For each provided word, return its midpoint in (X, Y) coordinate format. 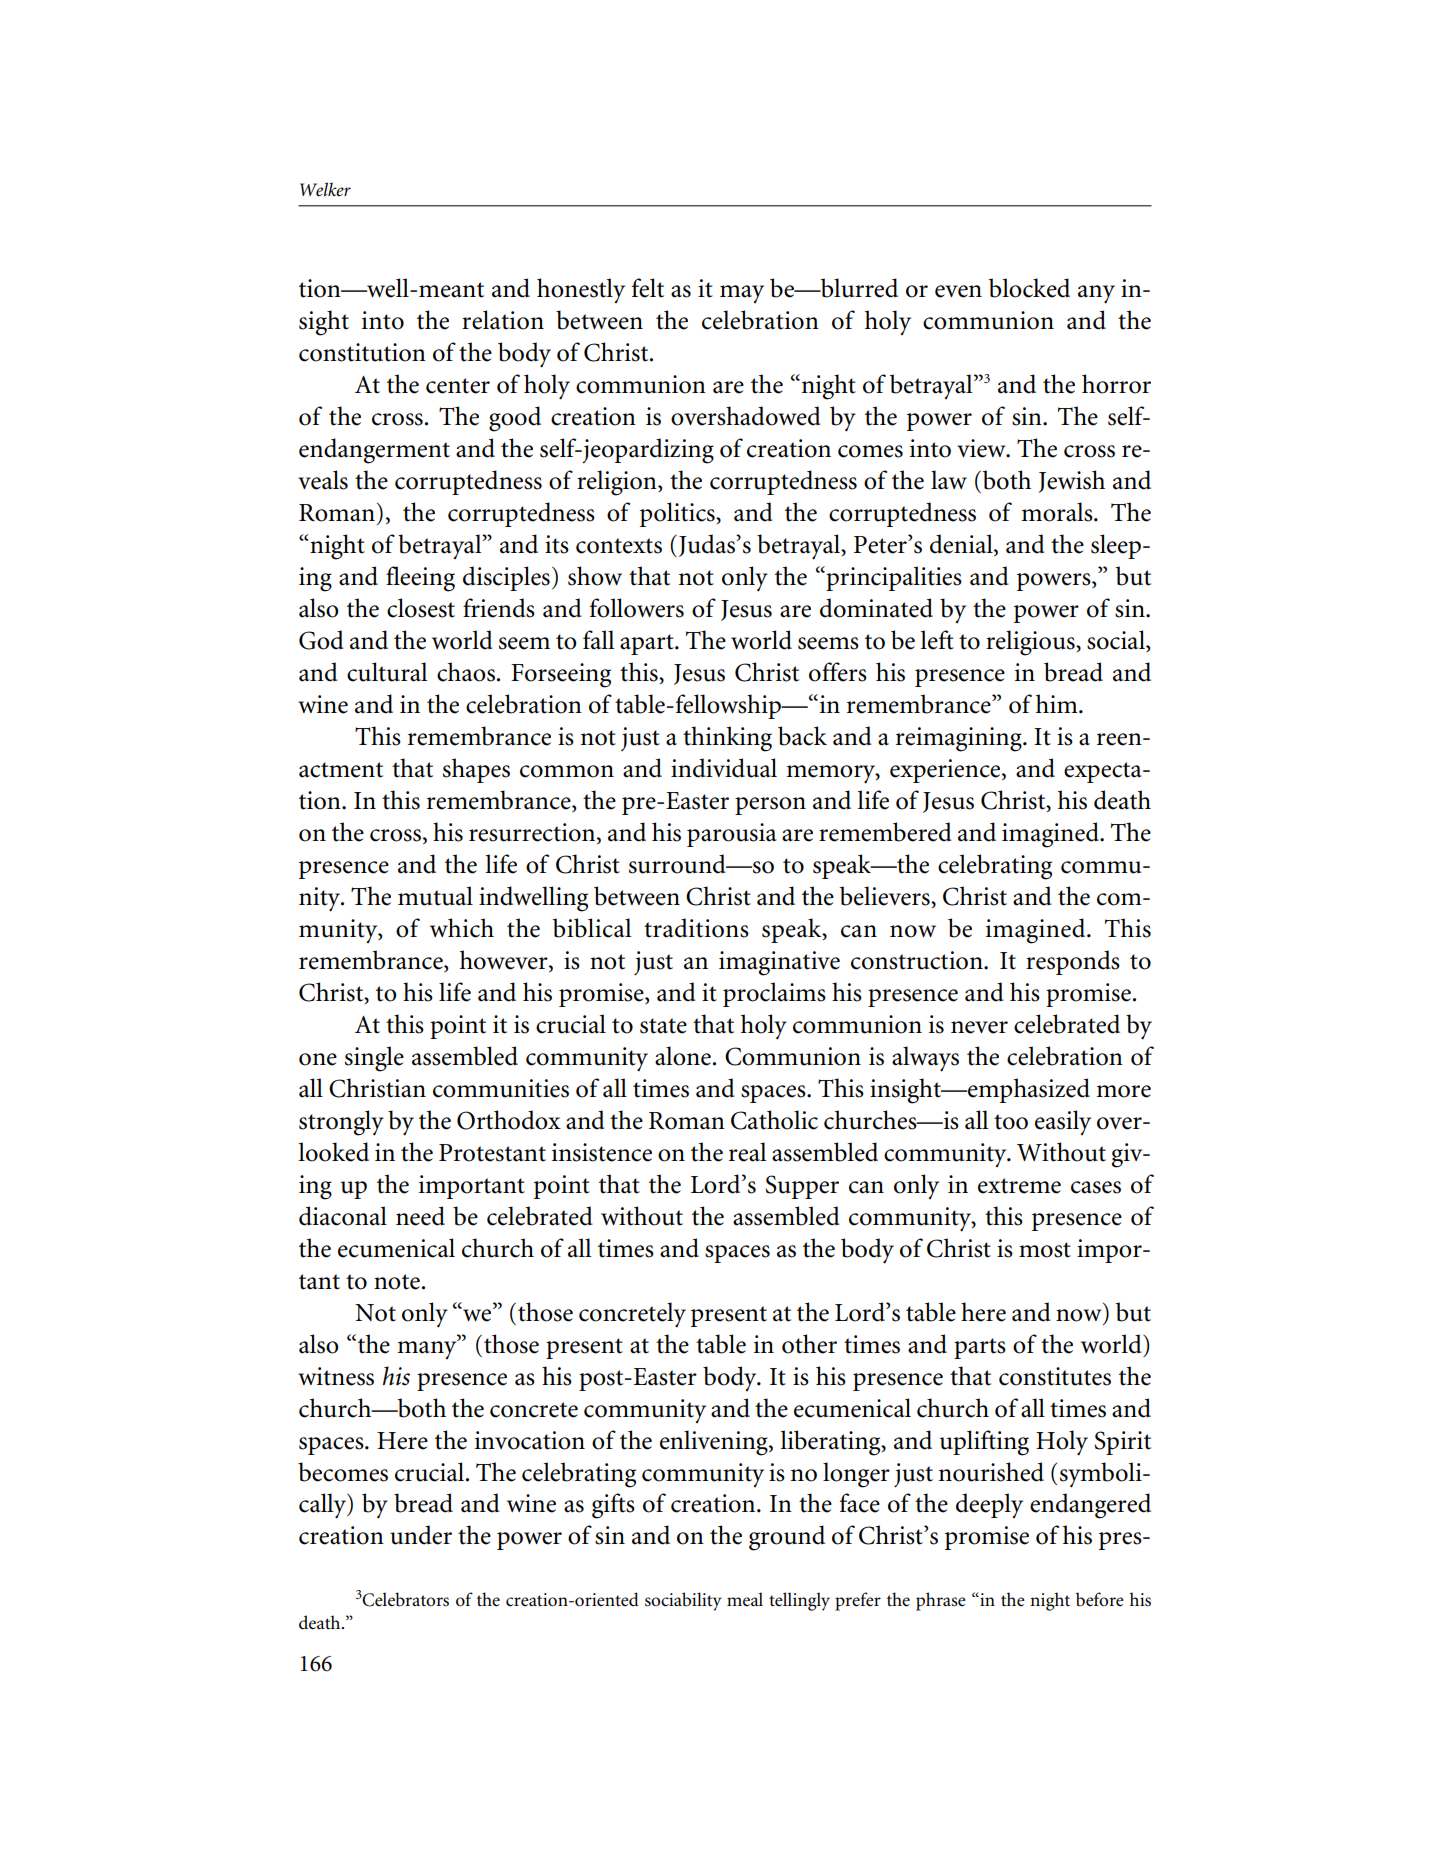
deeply (989, 1505)
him (1058, 703)
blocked (1029, 288)
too (1011, 1122)
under (421, 1535)
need (420, 1216)
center (458, 386)
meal (745, 1599)
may (742, 294)
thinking (727, 739)
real (748, 1152)
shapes (476, 770)
